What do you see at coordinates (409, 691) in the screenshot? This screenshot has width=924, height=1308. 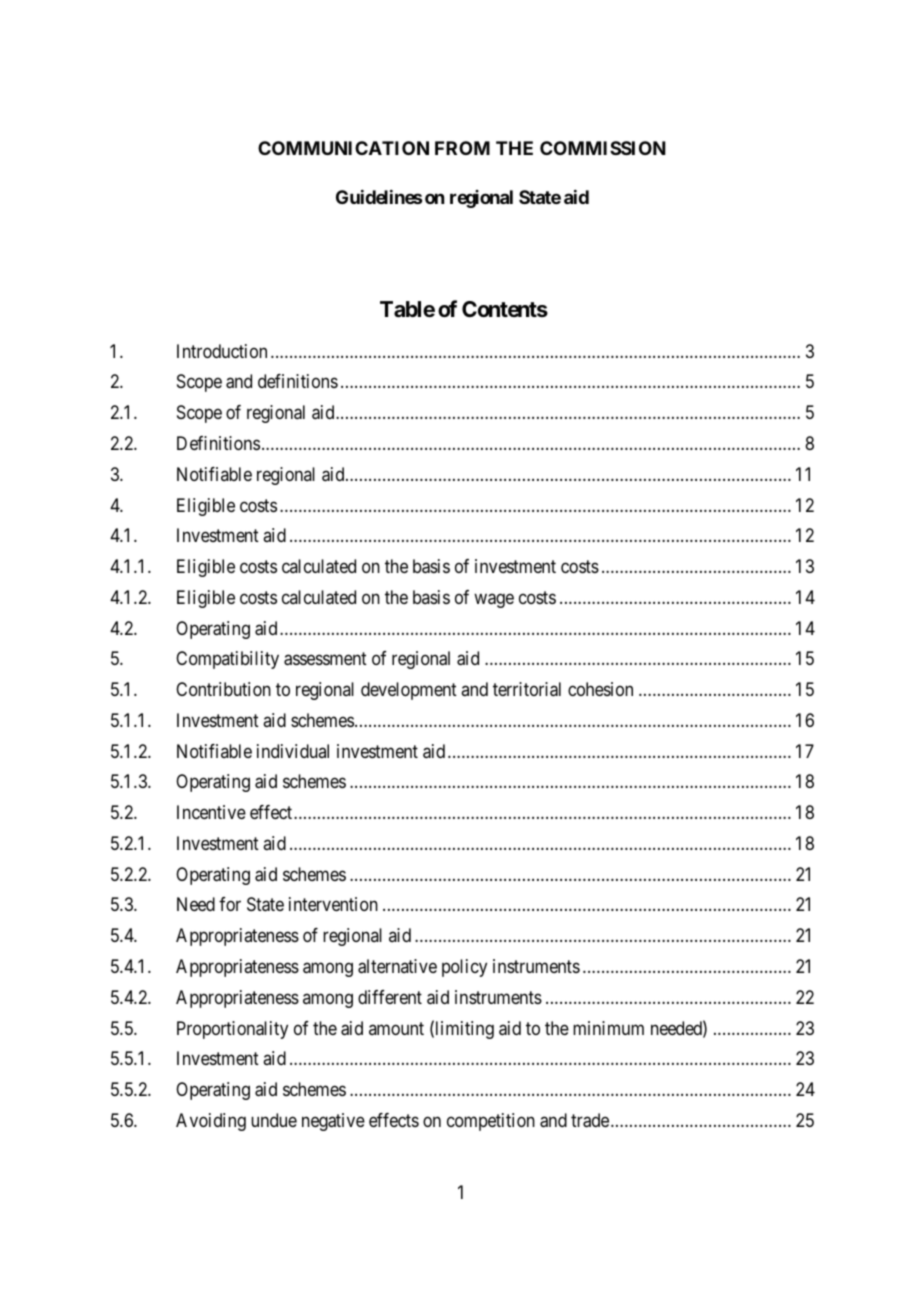 I see `development` at bounding box center [409, 691].
